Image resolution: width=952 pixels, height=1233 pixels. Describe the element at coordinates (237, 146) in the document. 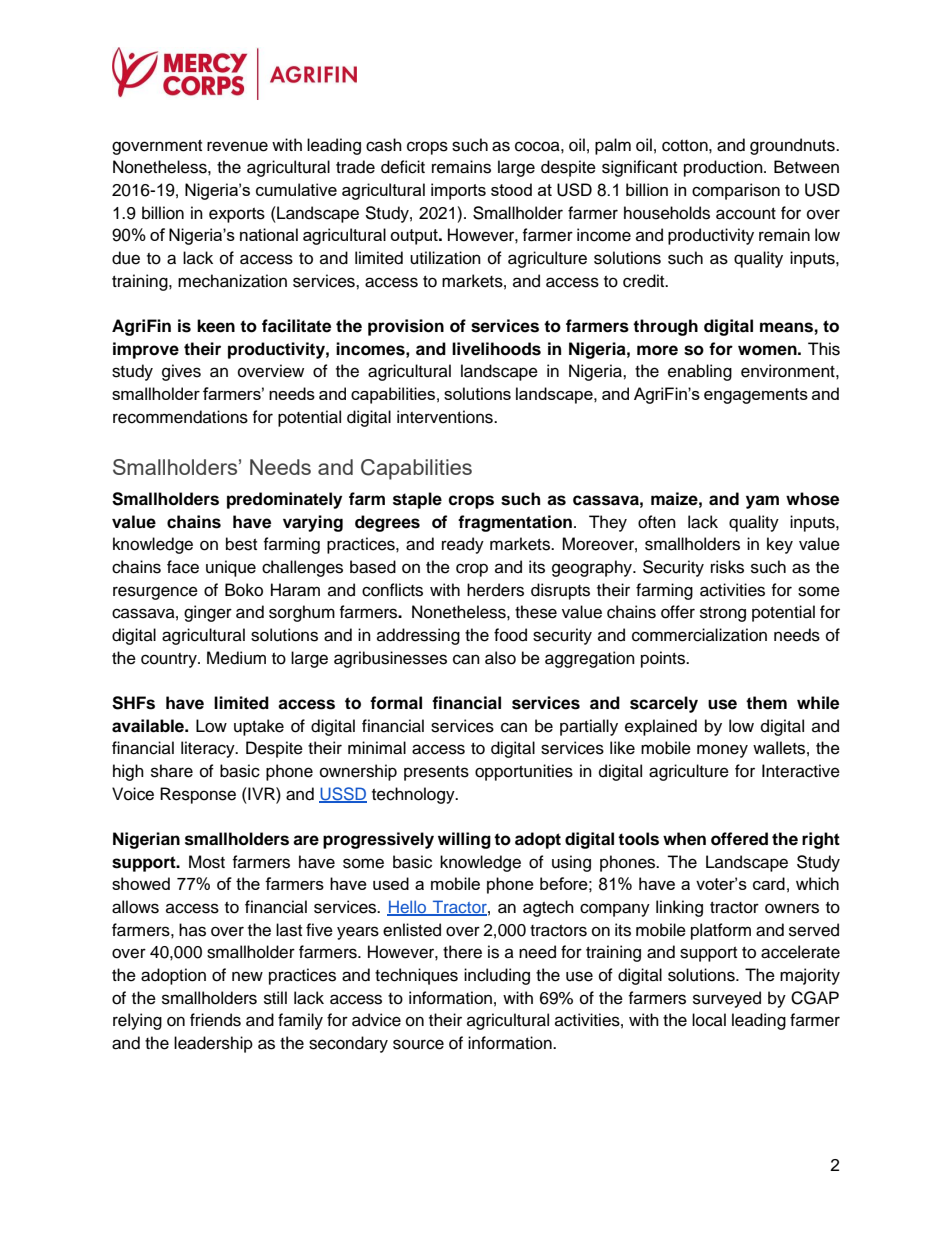

I see `revenue` at that location.
